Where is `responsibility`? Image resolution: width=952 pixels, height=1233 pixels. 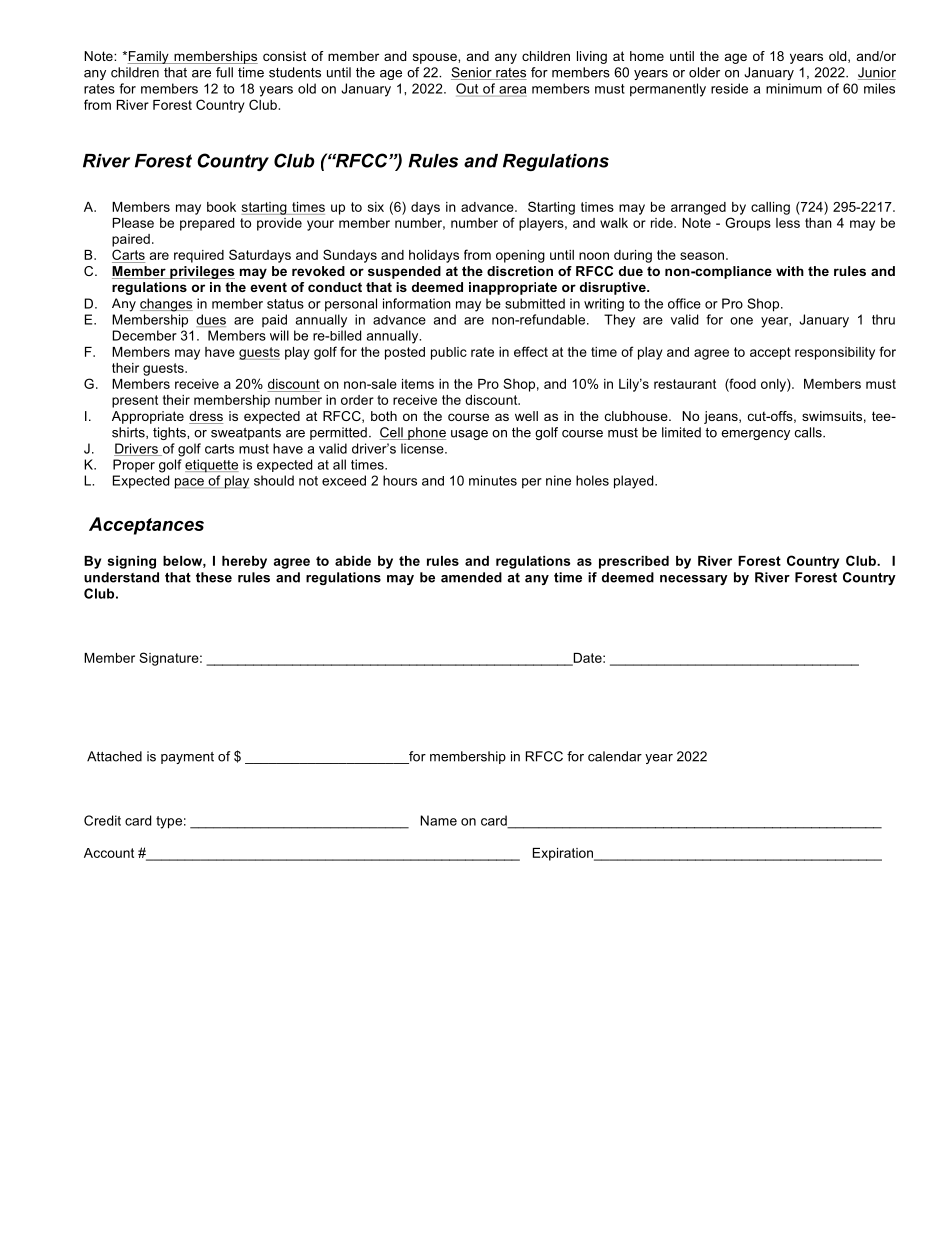 responsibility is located at coordinates (835, 353).
